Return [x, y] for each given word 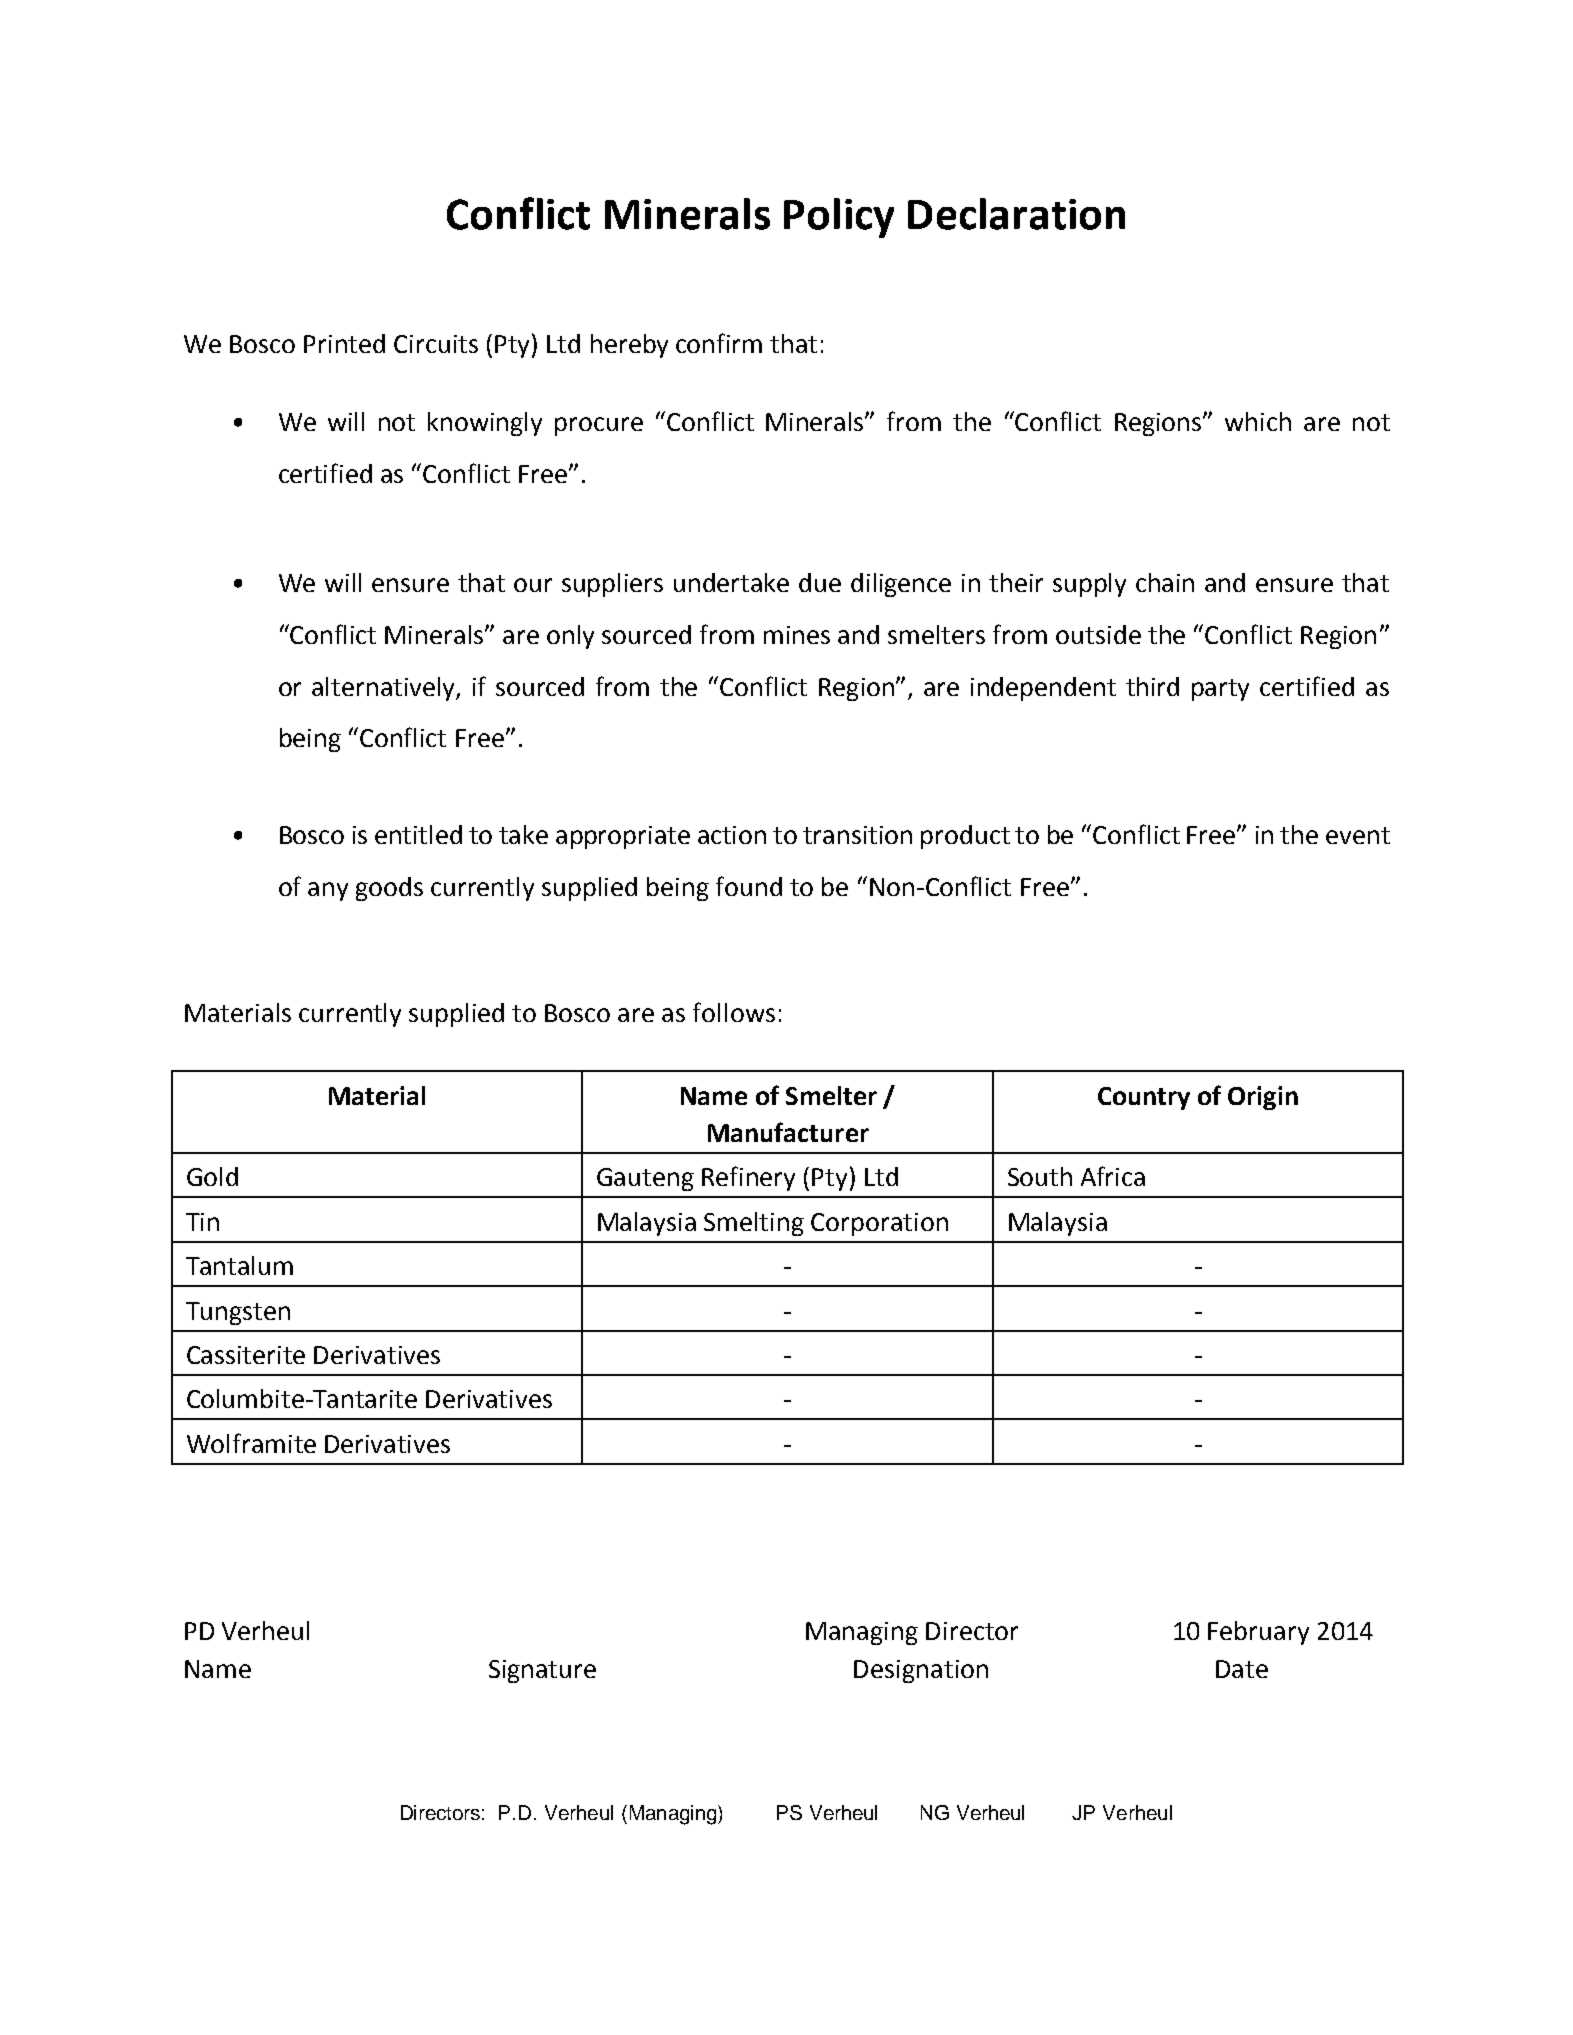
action [732, 835]
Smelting [754, 1224]
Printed [344, 343]
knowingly [485, 424]
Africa [1113, 1176]
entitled [418, 834]
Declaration [1016, 214]
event [1358, 835]
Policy [839, 218]
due [820, 582]
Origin [1263, 1098]
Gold [212, 1176]
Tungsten [238, 1313]
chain [1165, 582]
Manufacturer [788, 1132]
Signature [542, 1671]
